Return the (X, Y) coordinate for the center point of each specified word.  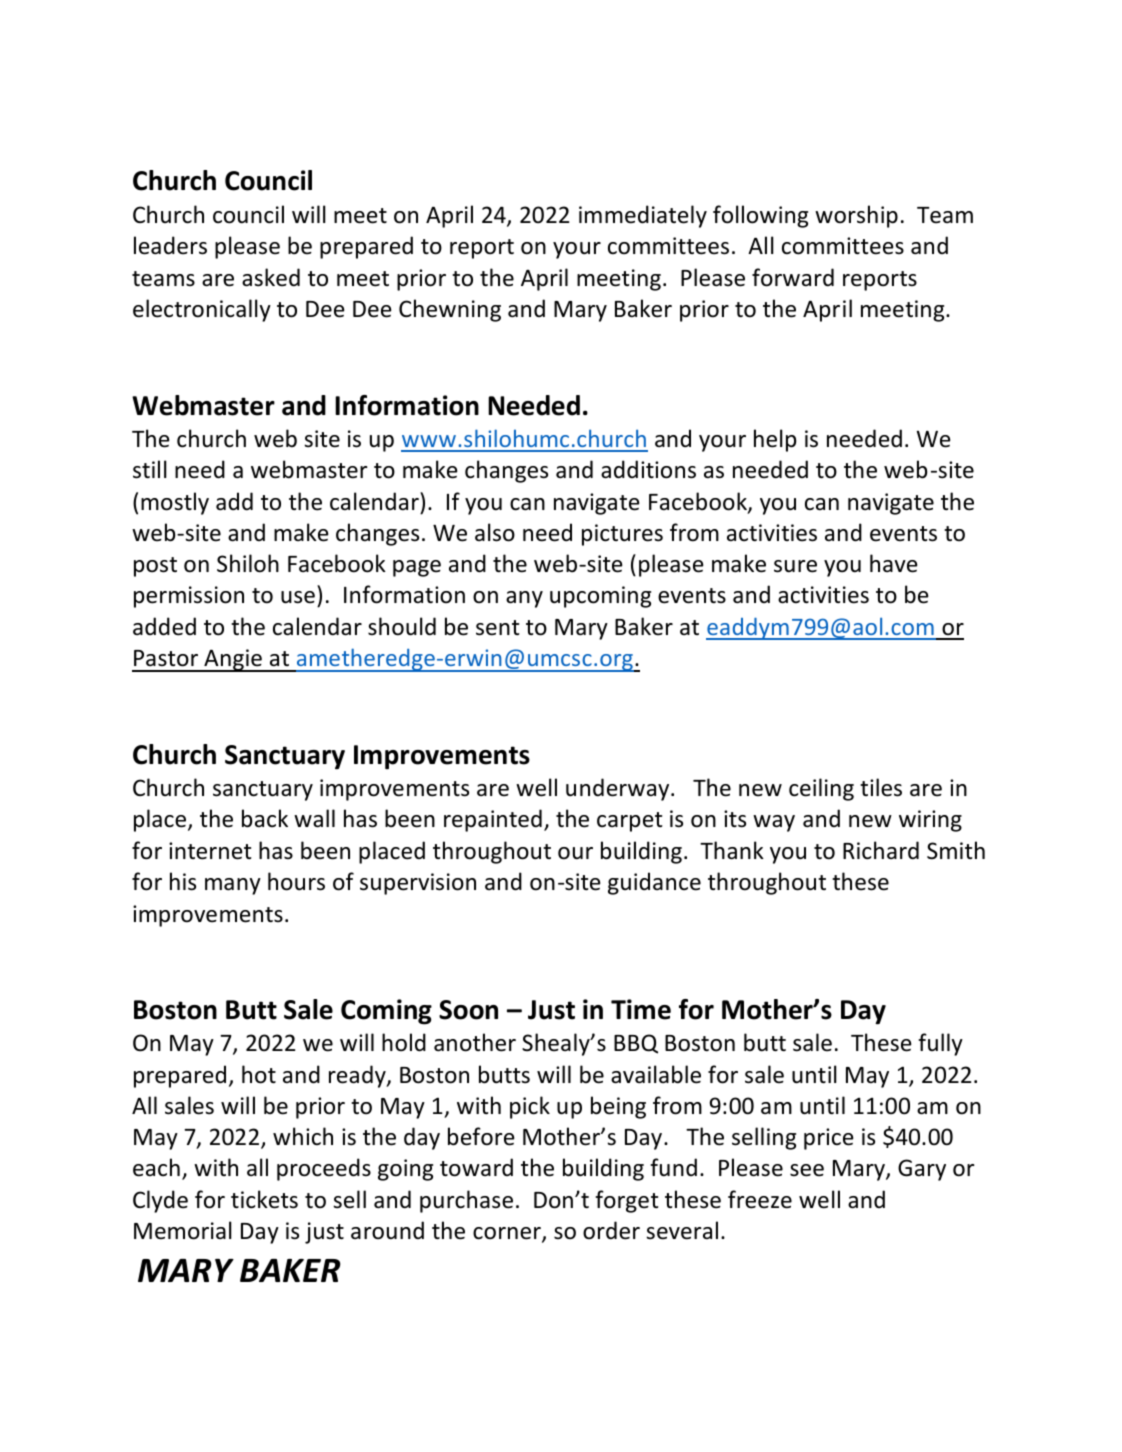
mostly (175, 503)
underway (619, 789)
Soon (468, 1010)
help (775, 440)
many (233, 886)
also (495, 532)
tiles (881, 787)
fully (940, 1044)
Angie (233, 660)
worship (856, 216)
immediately (643, 216)
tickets (264, 1199)
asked (271, 277)
